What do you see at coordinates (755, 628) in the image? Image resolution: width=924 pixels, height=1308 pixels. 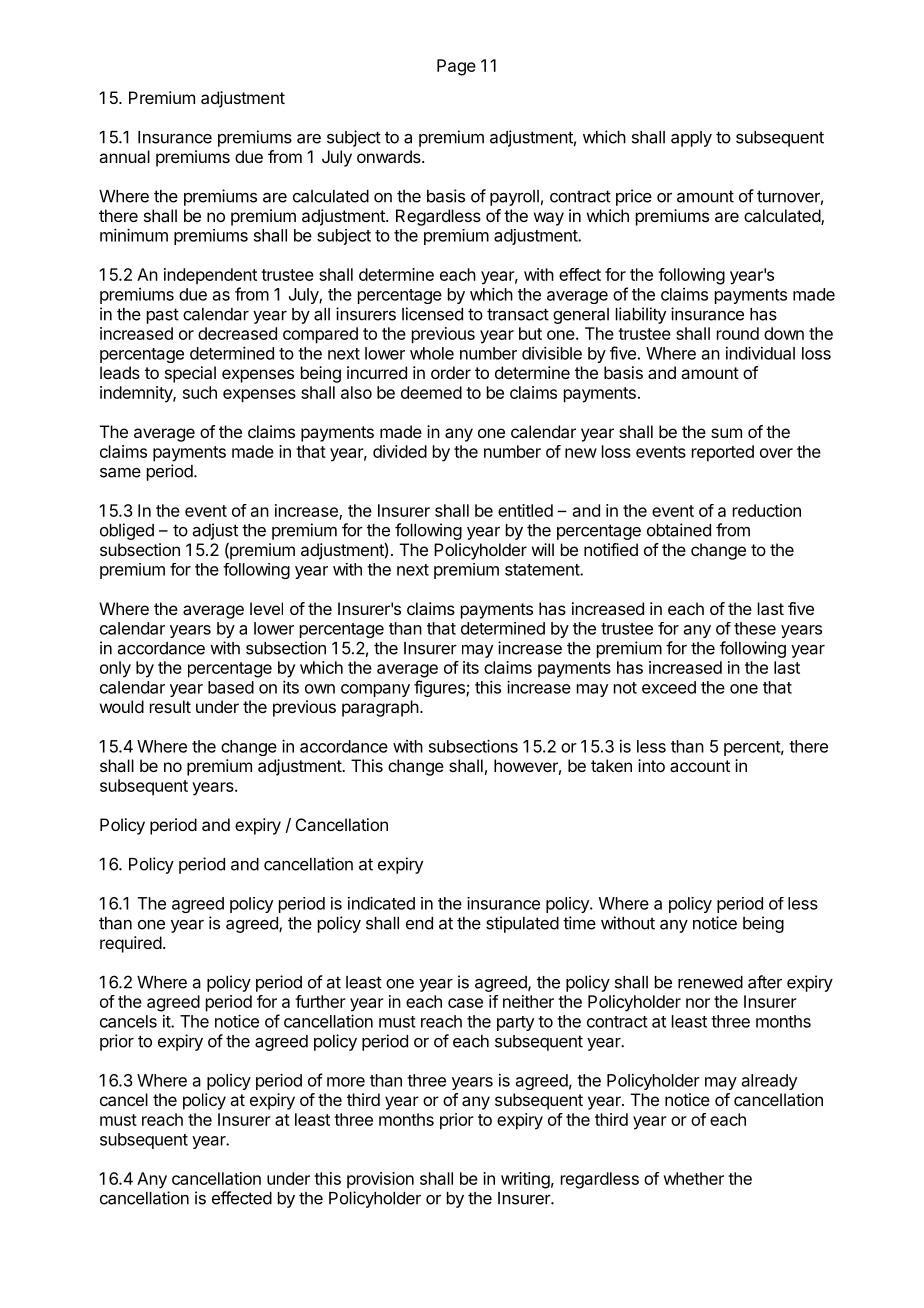 I see `these` at bounding box center [755, 628].
